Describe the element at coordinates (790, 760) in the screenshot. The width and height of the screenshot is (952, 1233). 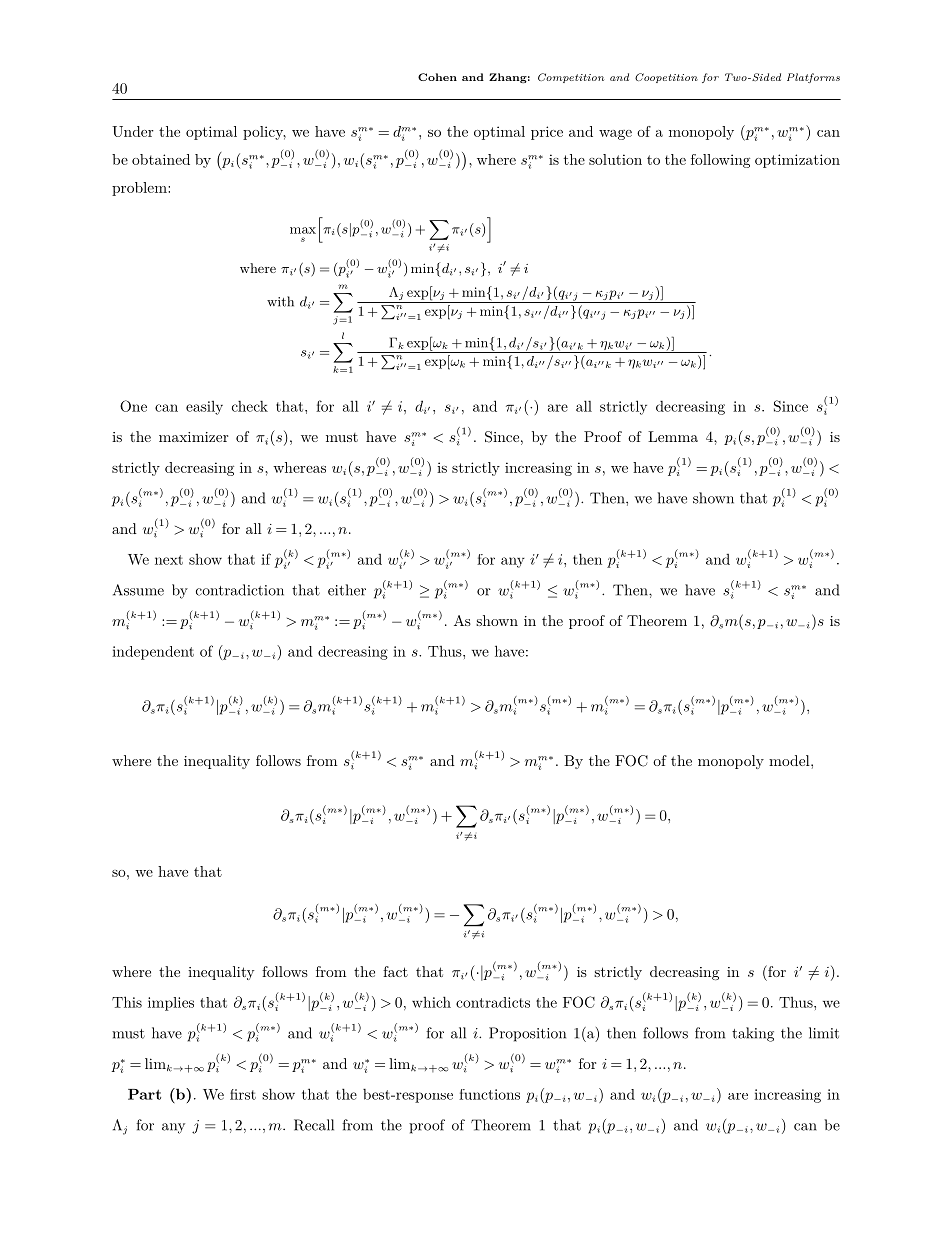
I see `model` at that location.
